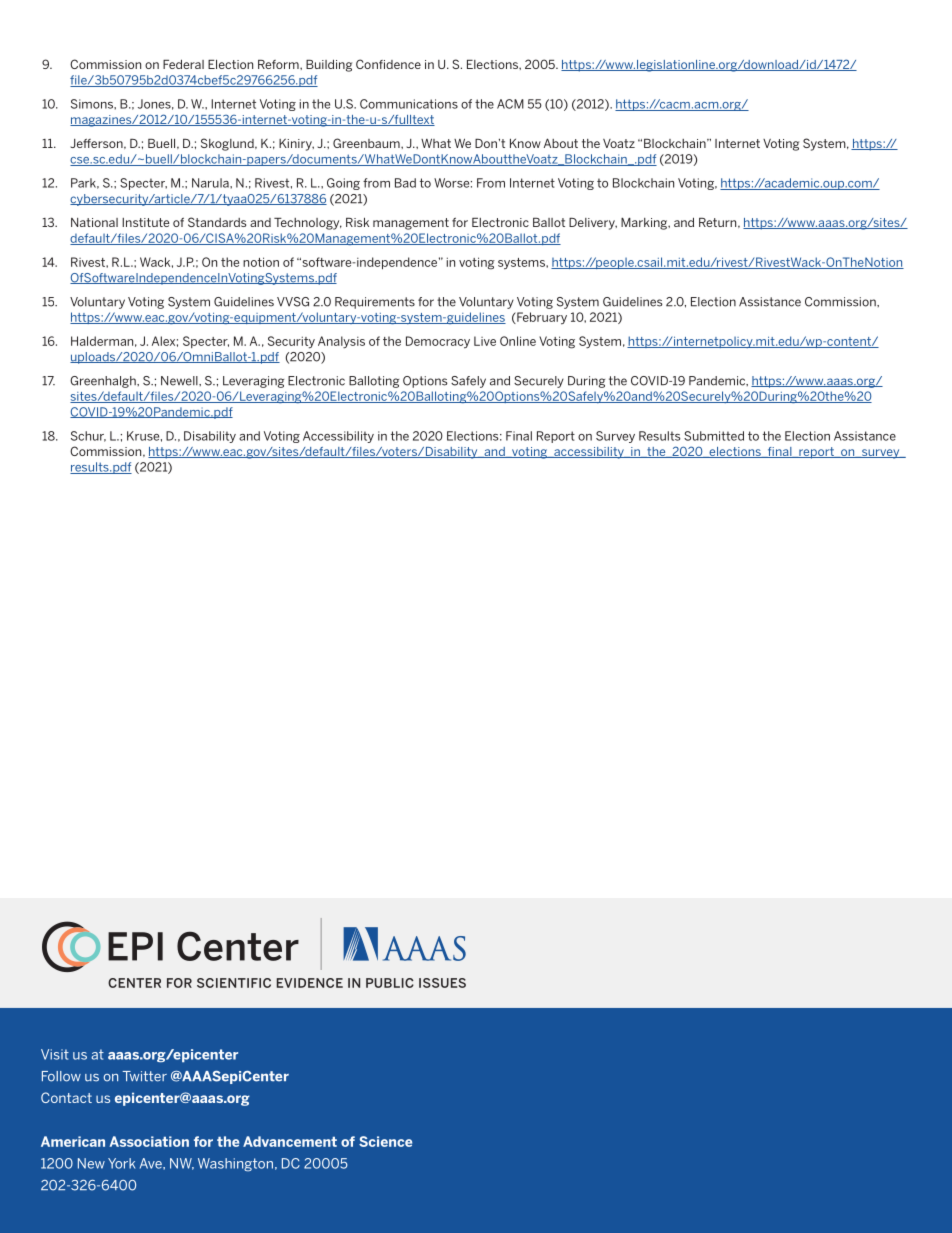 The width and height of the screenshot is (952, 1233). What do you see at coordinates (183, 64) in the screenshot?
I see `Federal` at bounding box center [183, 64].
